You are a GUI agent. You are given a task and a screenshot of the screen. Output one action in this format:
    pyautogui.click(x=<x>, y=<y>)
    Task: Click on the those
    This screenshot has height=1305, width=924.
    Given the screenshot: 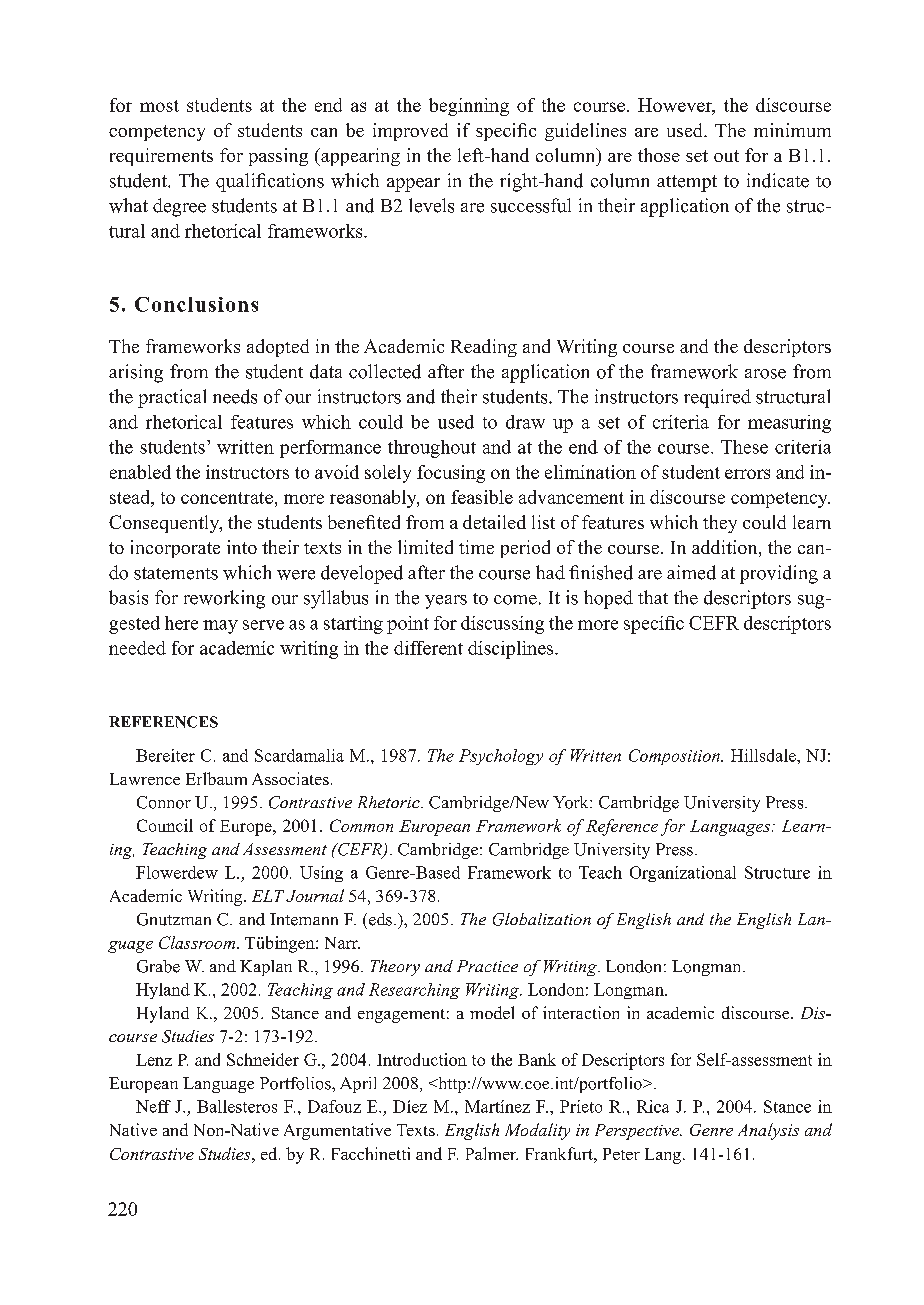 What is the action you would take?
    pyautogui.click(x=659, y=155)
